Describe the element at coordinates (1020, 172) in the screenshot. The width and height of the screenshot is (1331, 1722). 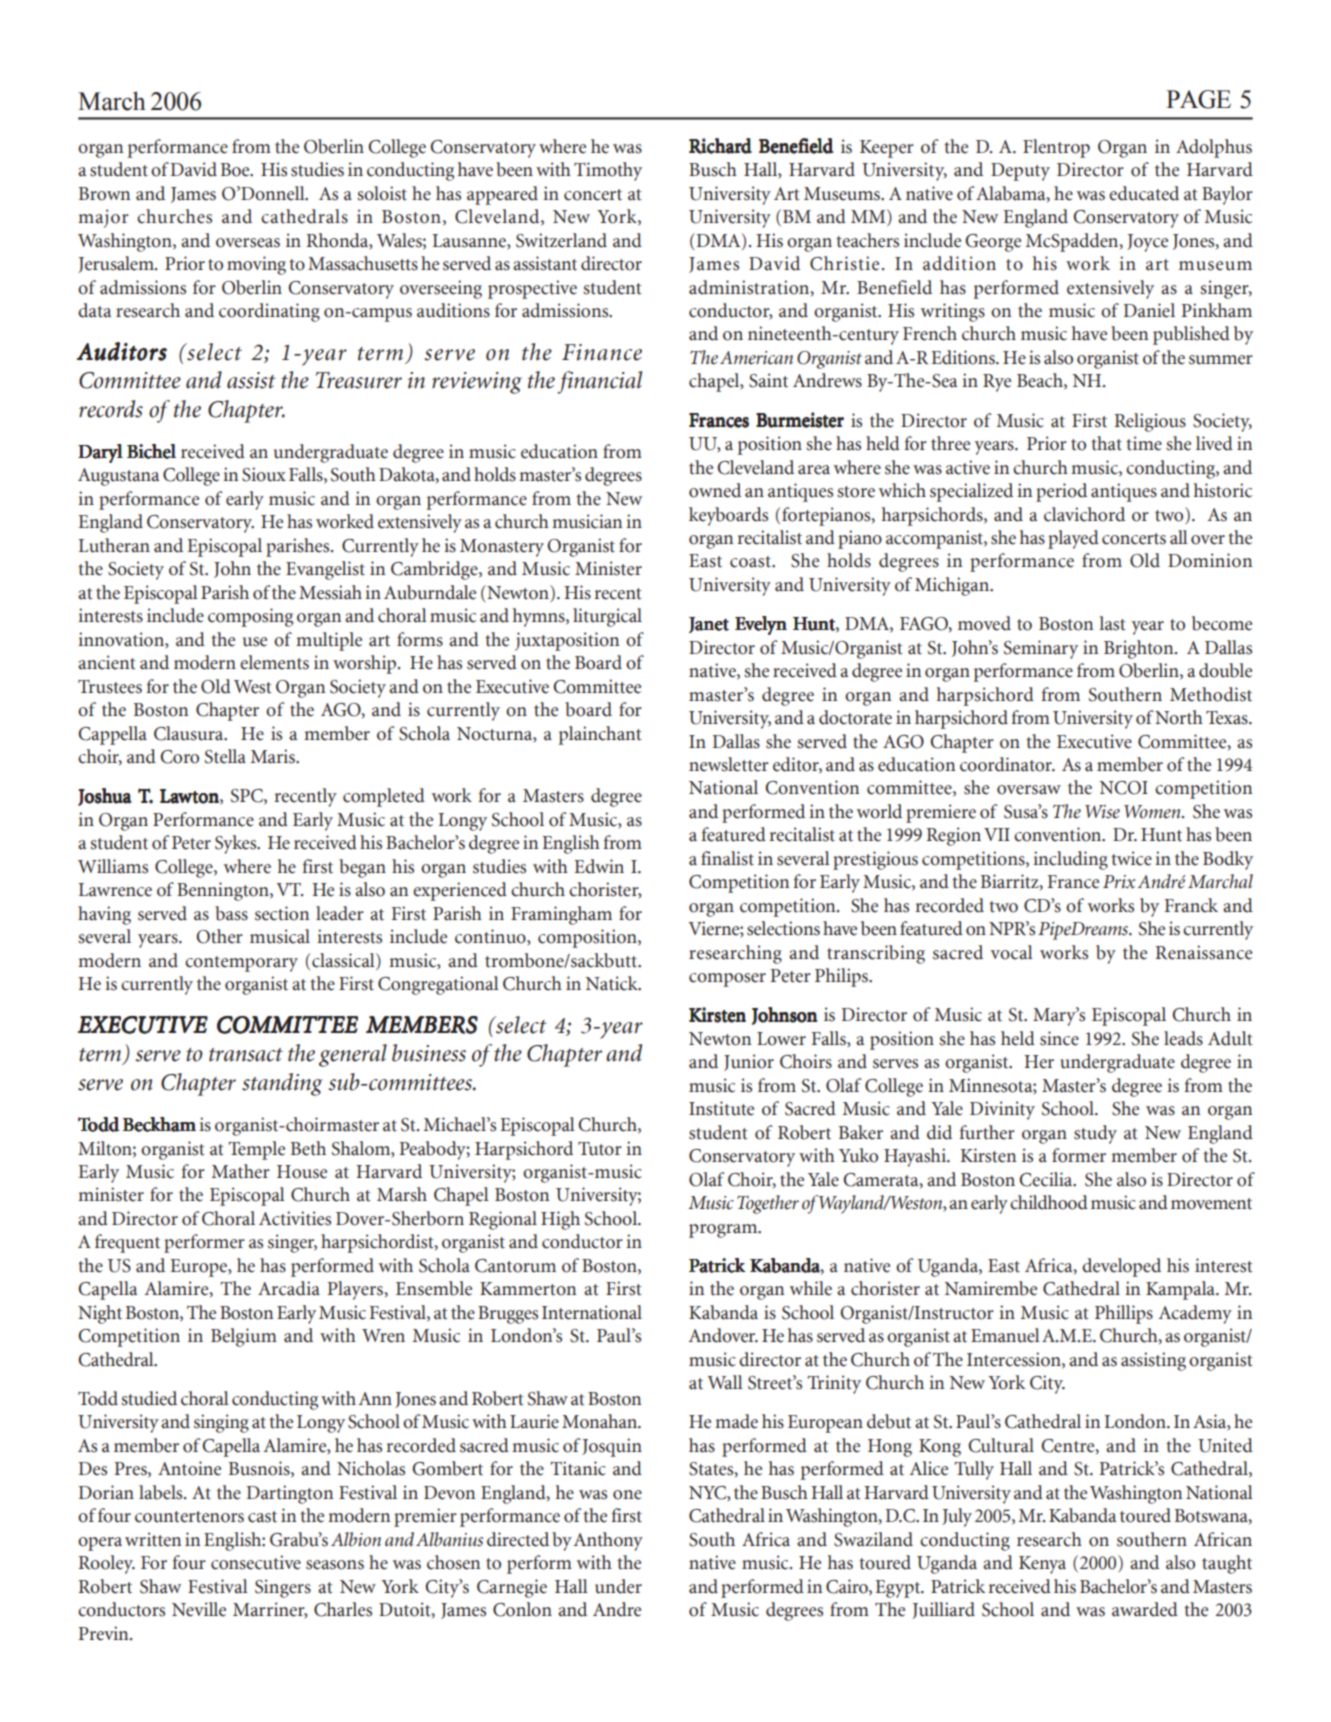
I see `Deputy` at that location.
